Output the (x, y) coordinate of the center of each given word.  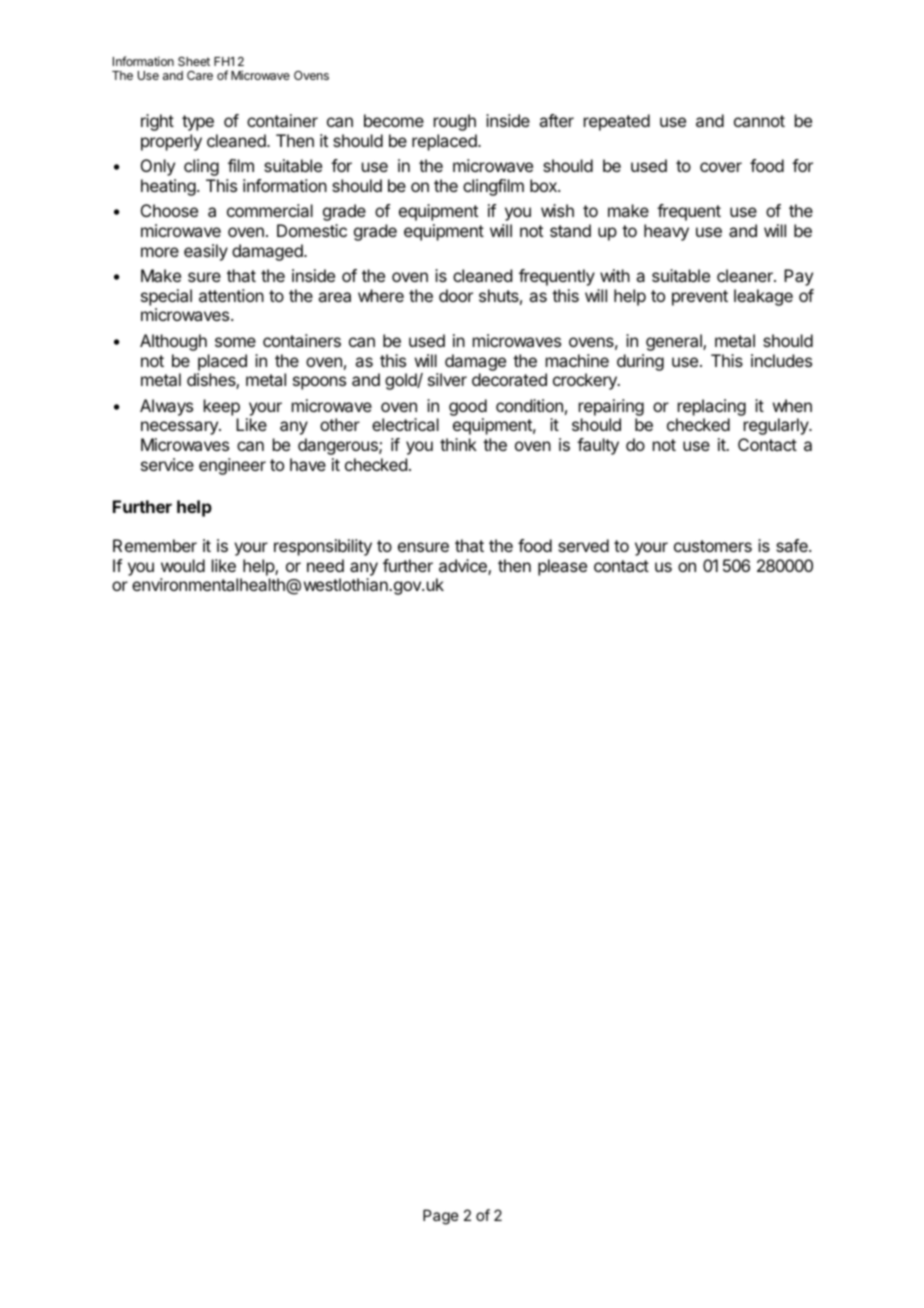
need (325, 565)
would (183, 565)
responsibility (323, 547)
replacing (712, 407)
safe (793, 545)
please (562, 567)
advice (464, 567)
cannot (759, 121)
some (235, 342)
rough (455, 122)
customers (713, 546)
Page (441, 1217)
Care (200, 75)
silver (447, 379)
